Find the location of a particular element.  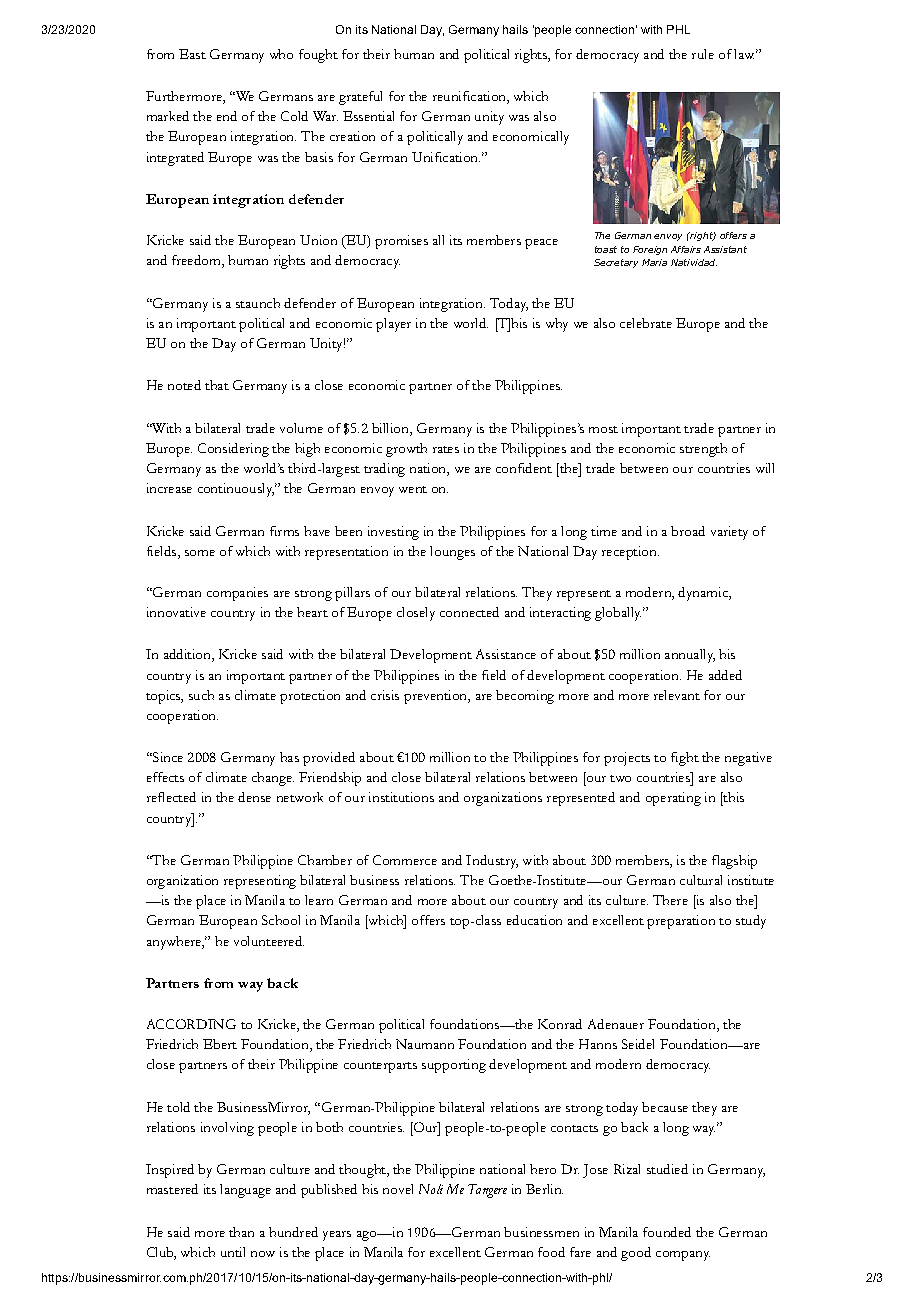

annually is located at coordinates (690, 656).
